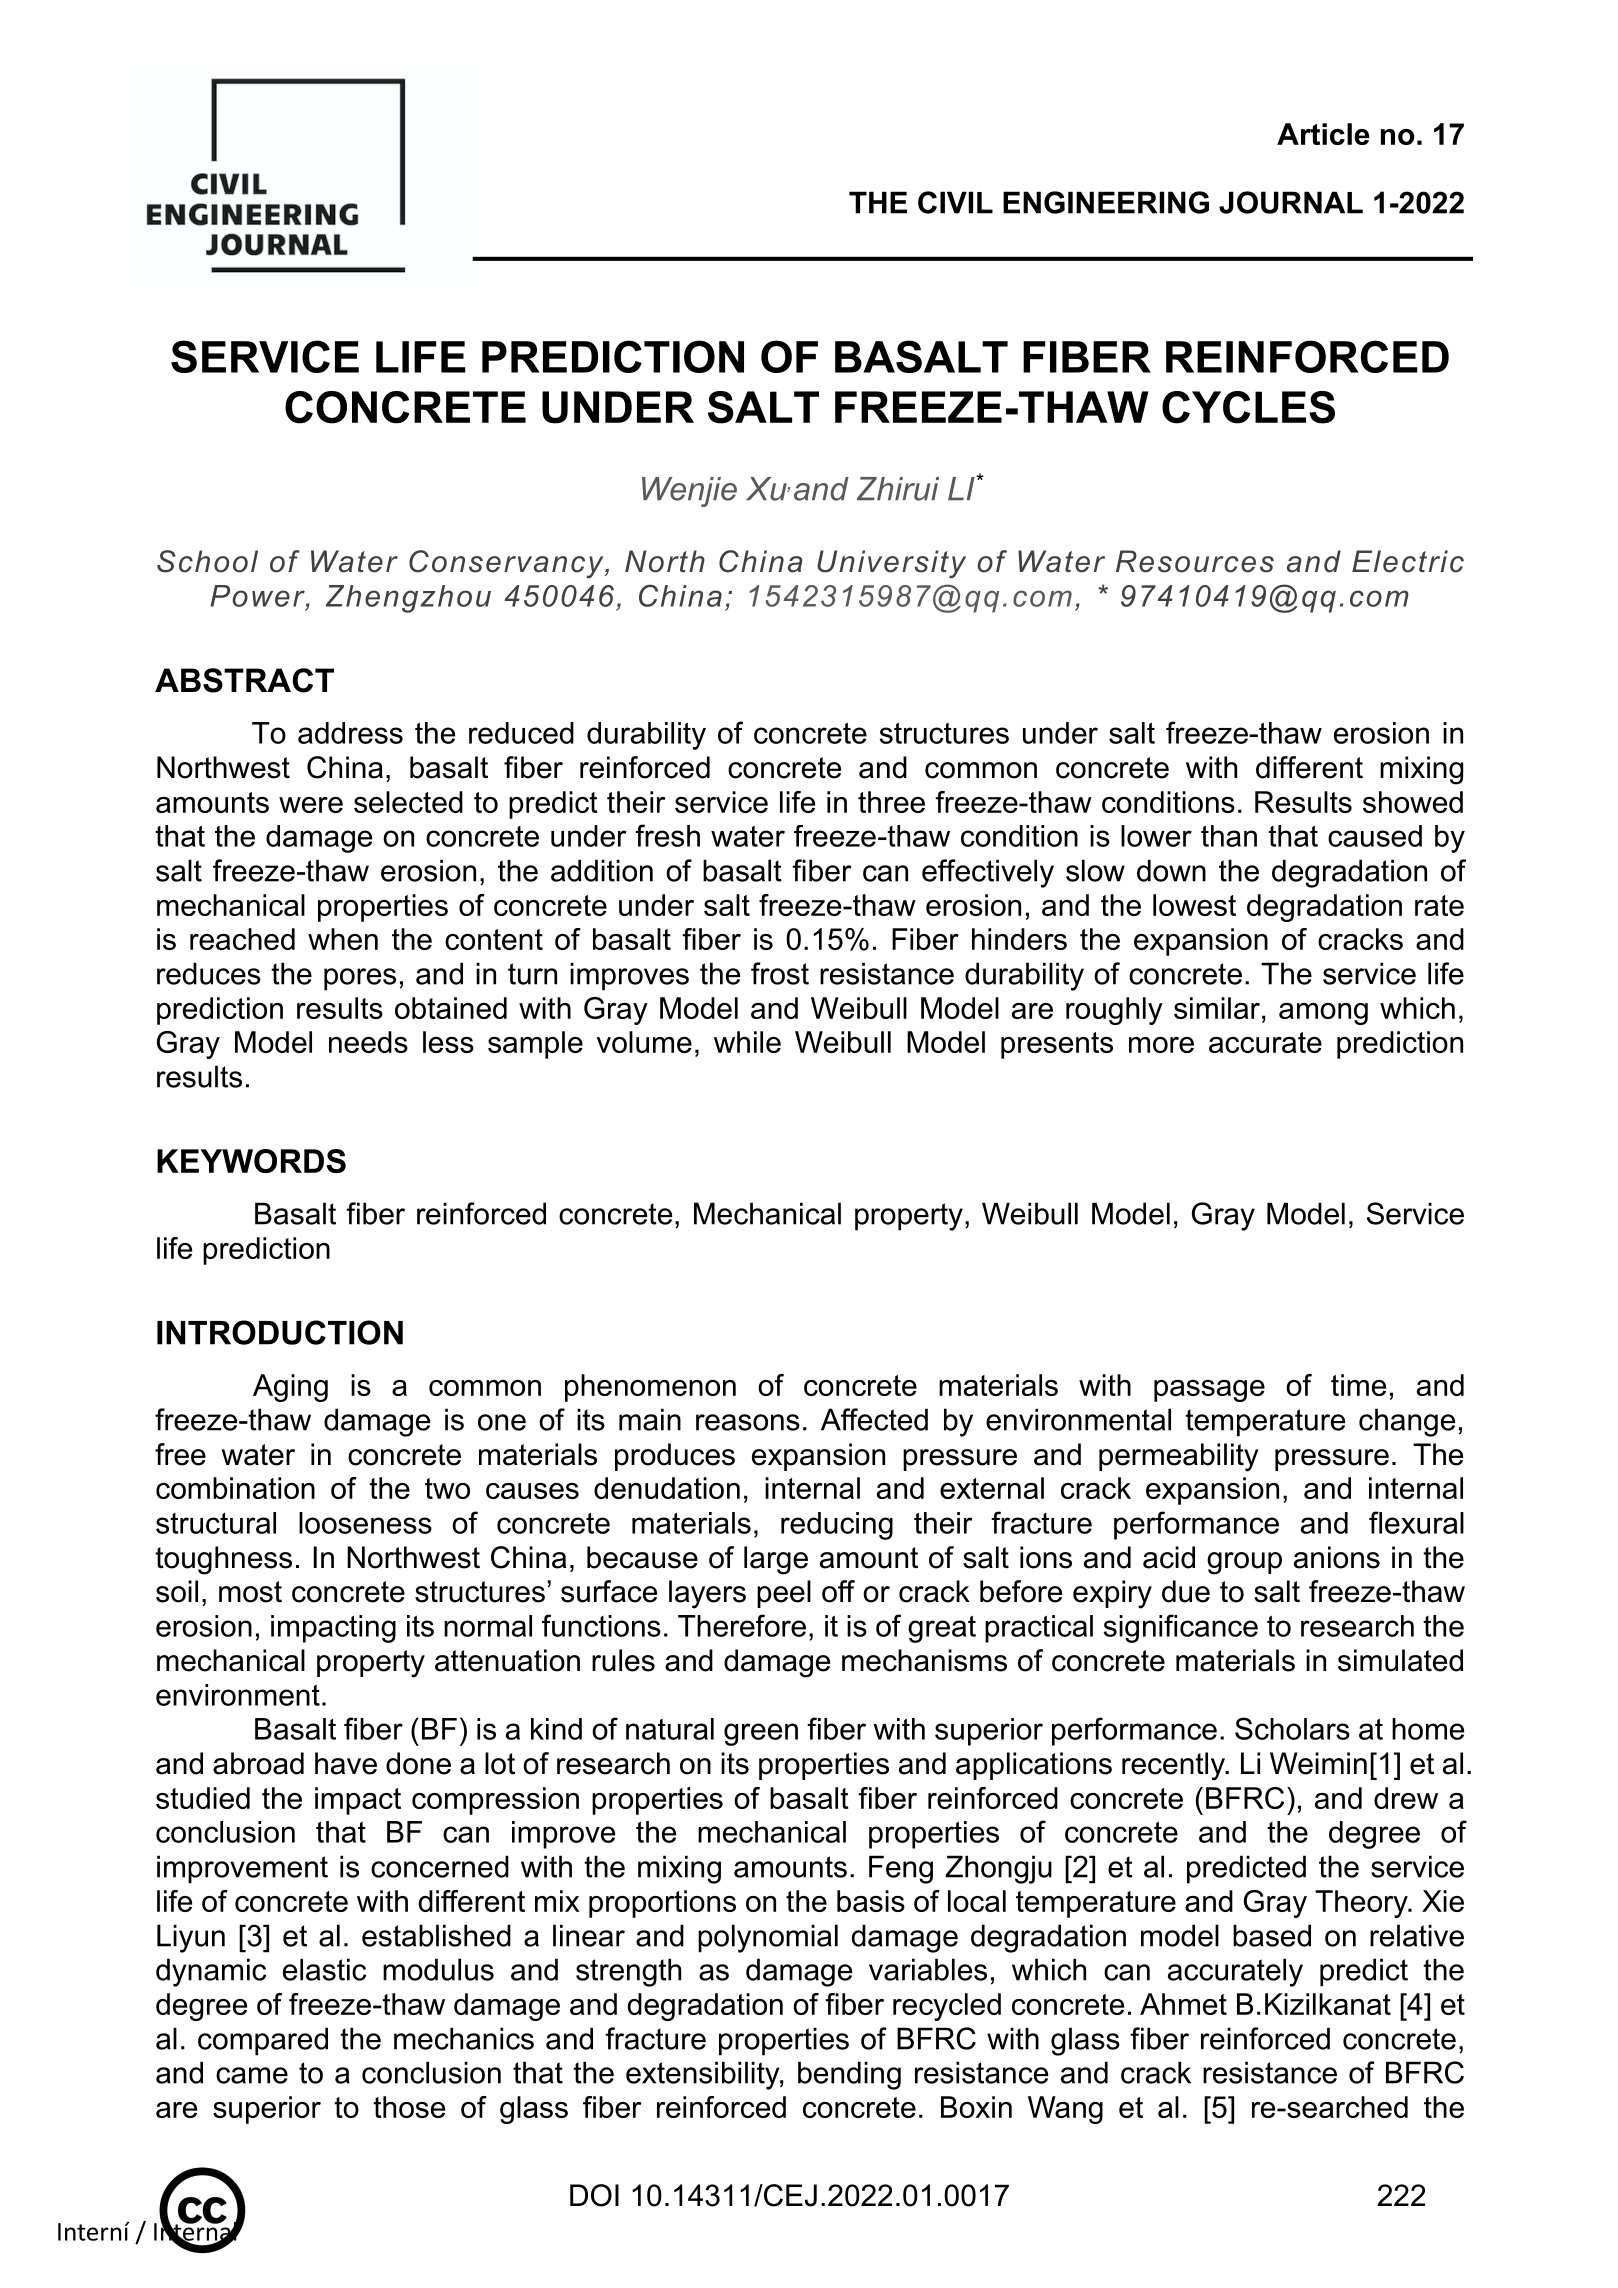 This image has width=1618, height=2288. I want to click on looseness, so click(365, 1523).
